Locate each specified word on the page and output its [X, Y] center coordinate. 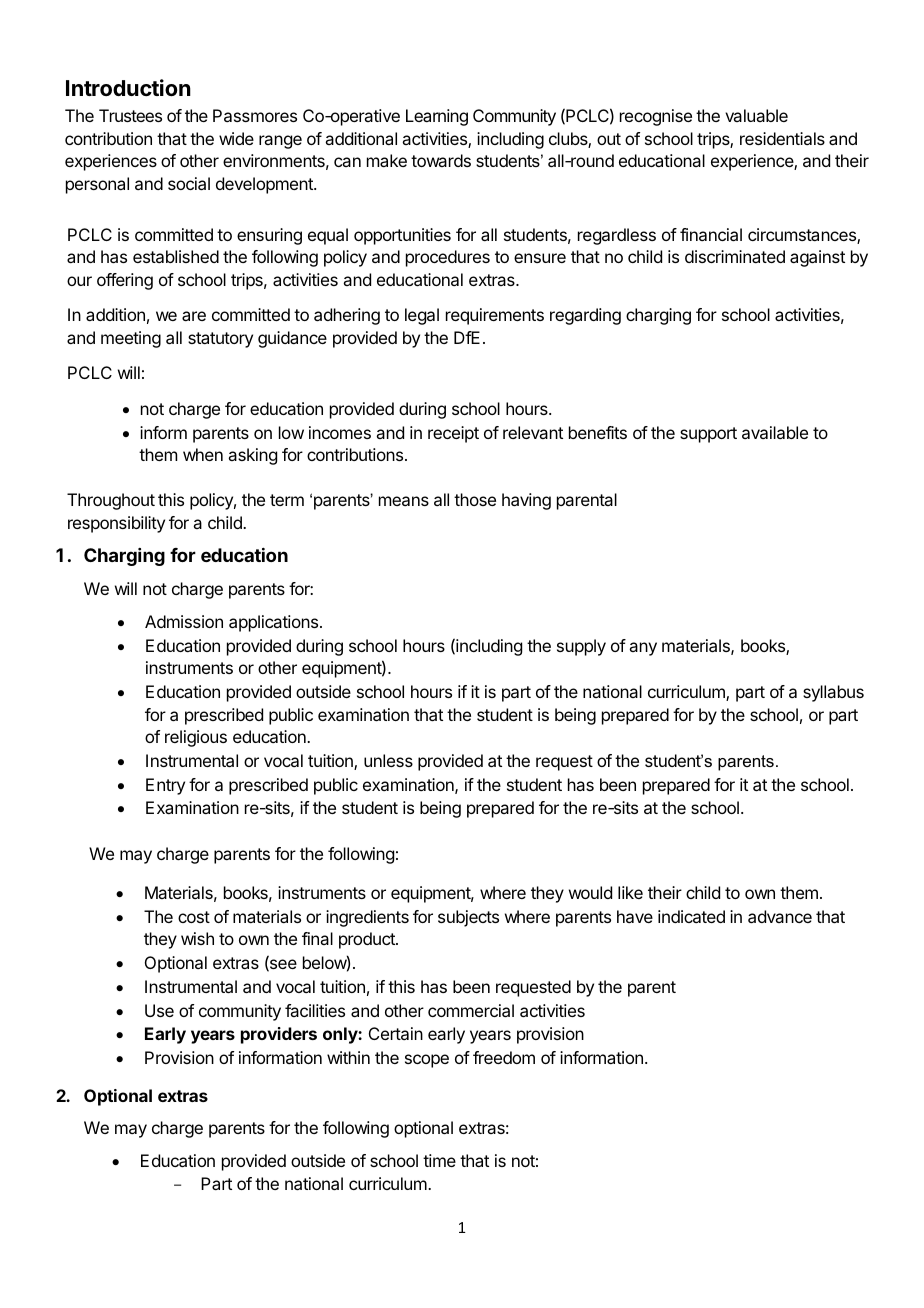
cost [194, 917]
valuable [756, 115]
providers [279, 1035]
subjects [468, 918]
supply [581, 647]
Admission [184, 621]
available [775, 432]
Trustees [130, 115]
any [643, 649]
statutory [220, 340]
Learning [437, 117]
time [439, 1160]
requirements [495, 316]
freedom [504, 1057]
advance [780, 916]
